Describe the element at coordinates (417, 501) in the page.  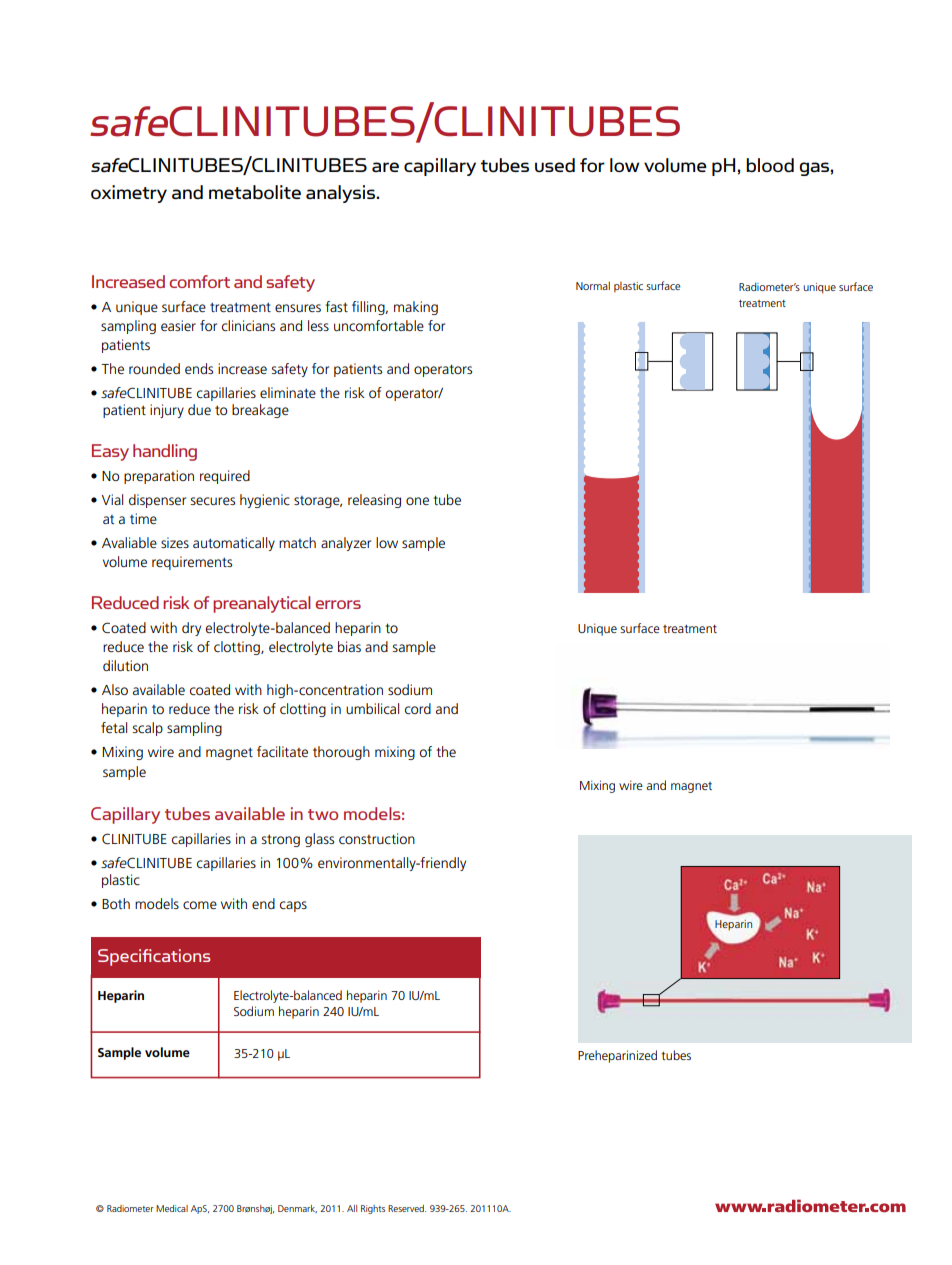
I see `one` at that location.
